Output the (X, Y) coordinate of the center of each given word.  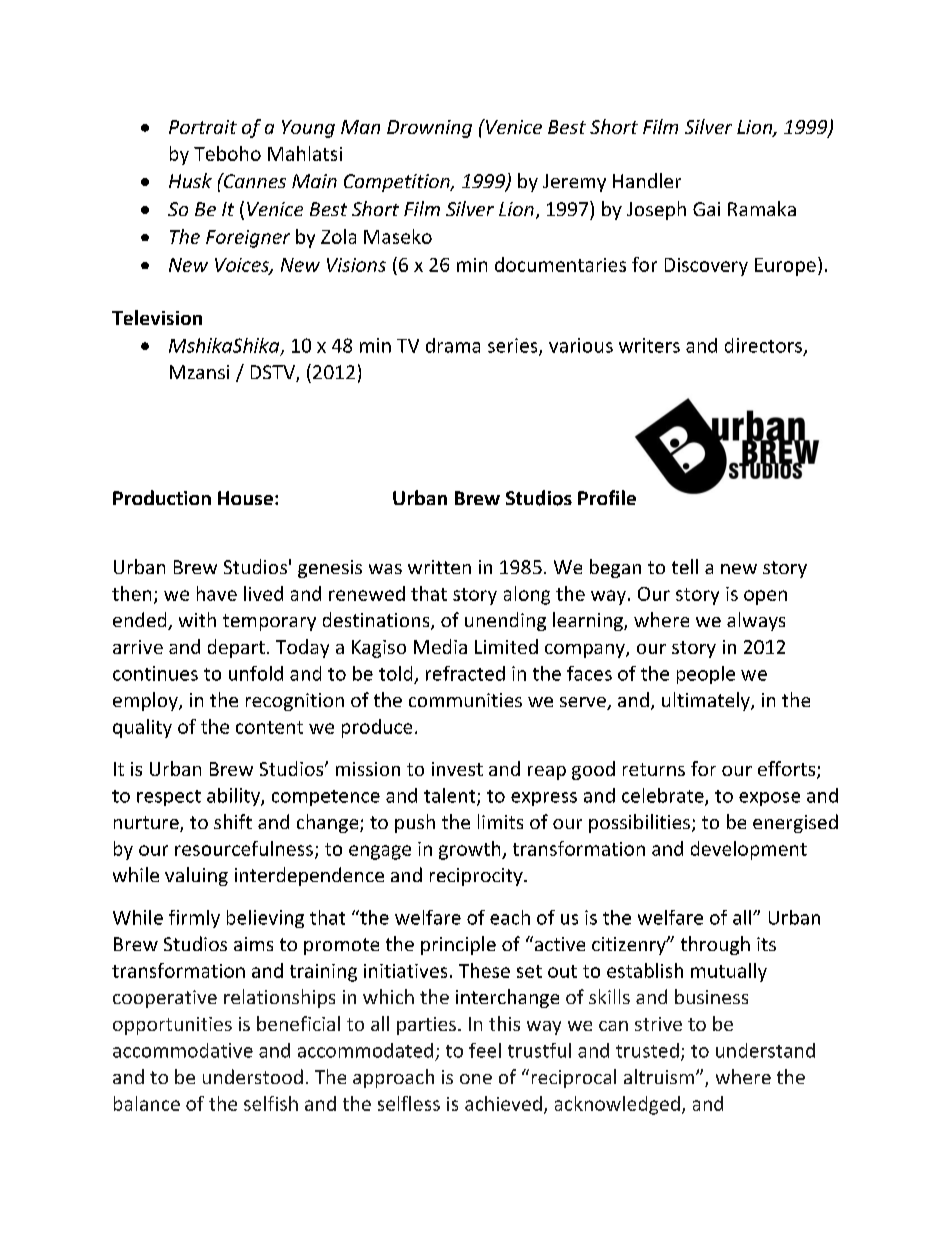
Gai (706, 209)
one (476, 1079)
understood (253, 1076)
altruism (659, 1076)
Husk (190, 180)
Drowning (429, 129)
